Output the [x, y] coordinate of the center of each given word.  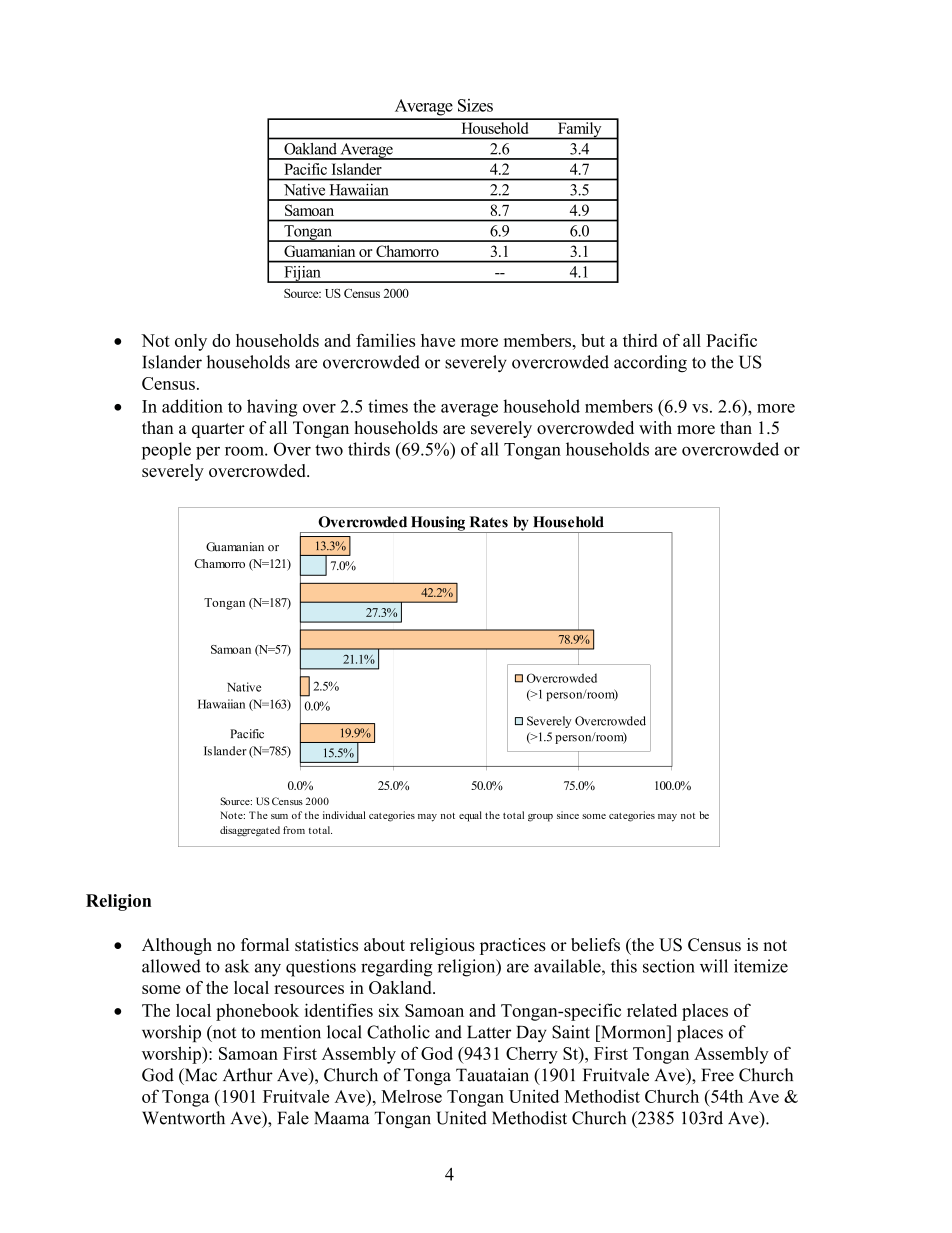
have [438, 340]
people [166, 451]
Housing [438, 524]
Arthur [248, 1075]
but [593, 340]
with [655, 427]
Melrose [411, 1096]
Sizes [475, 105]
